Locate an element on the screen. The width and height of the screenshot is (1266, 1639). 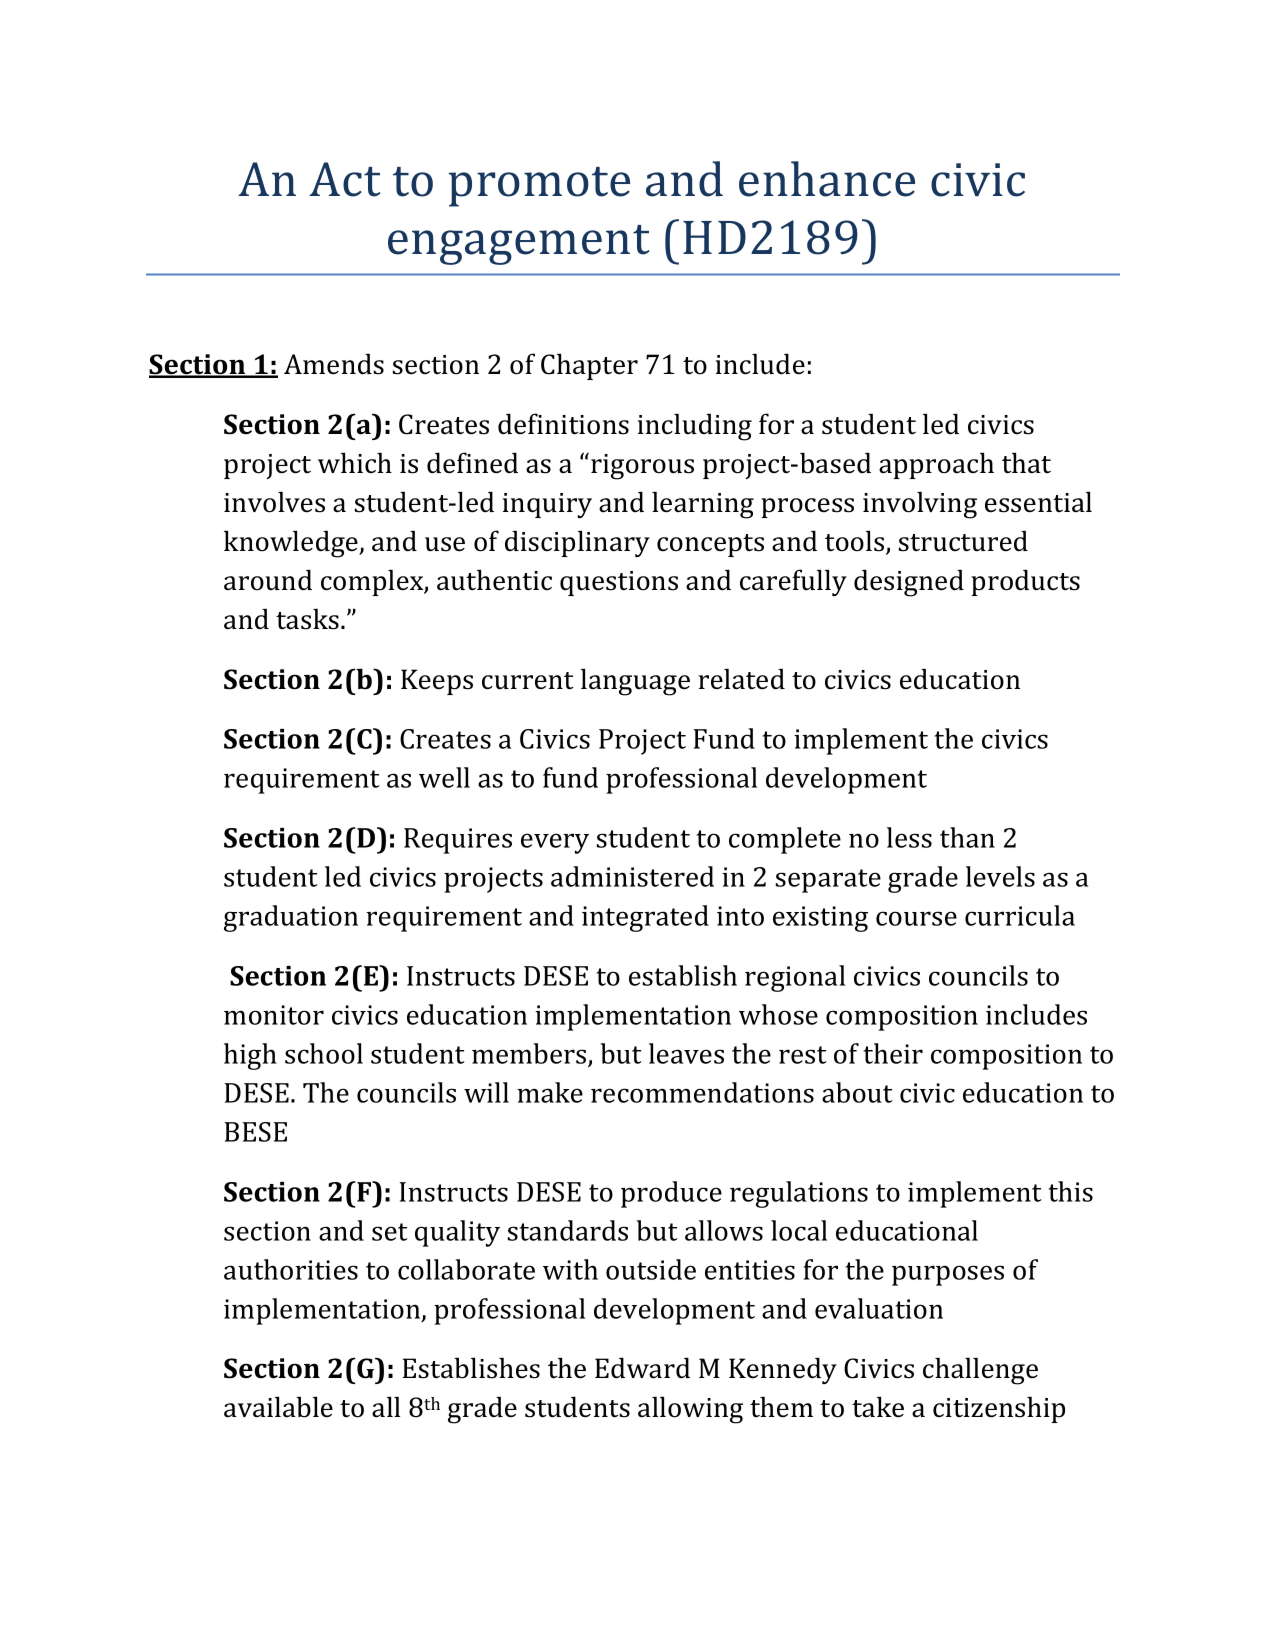
available is located at coordinates (278, 1407).
